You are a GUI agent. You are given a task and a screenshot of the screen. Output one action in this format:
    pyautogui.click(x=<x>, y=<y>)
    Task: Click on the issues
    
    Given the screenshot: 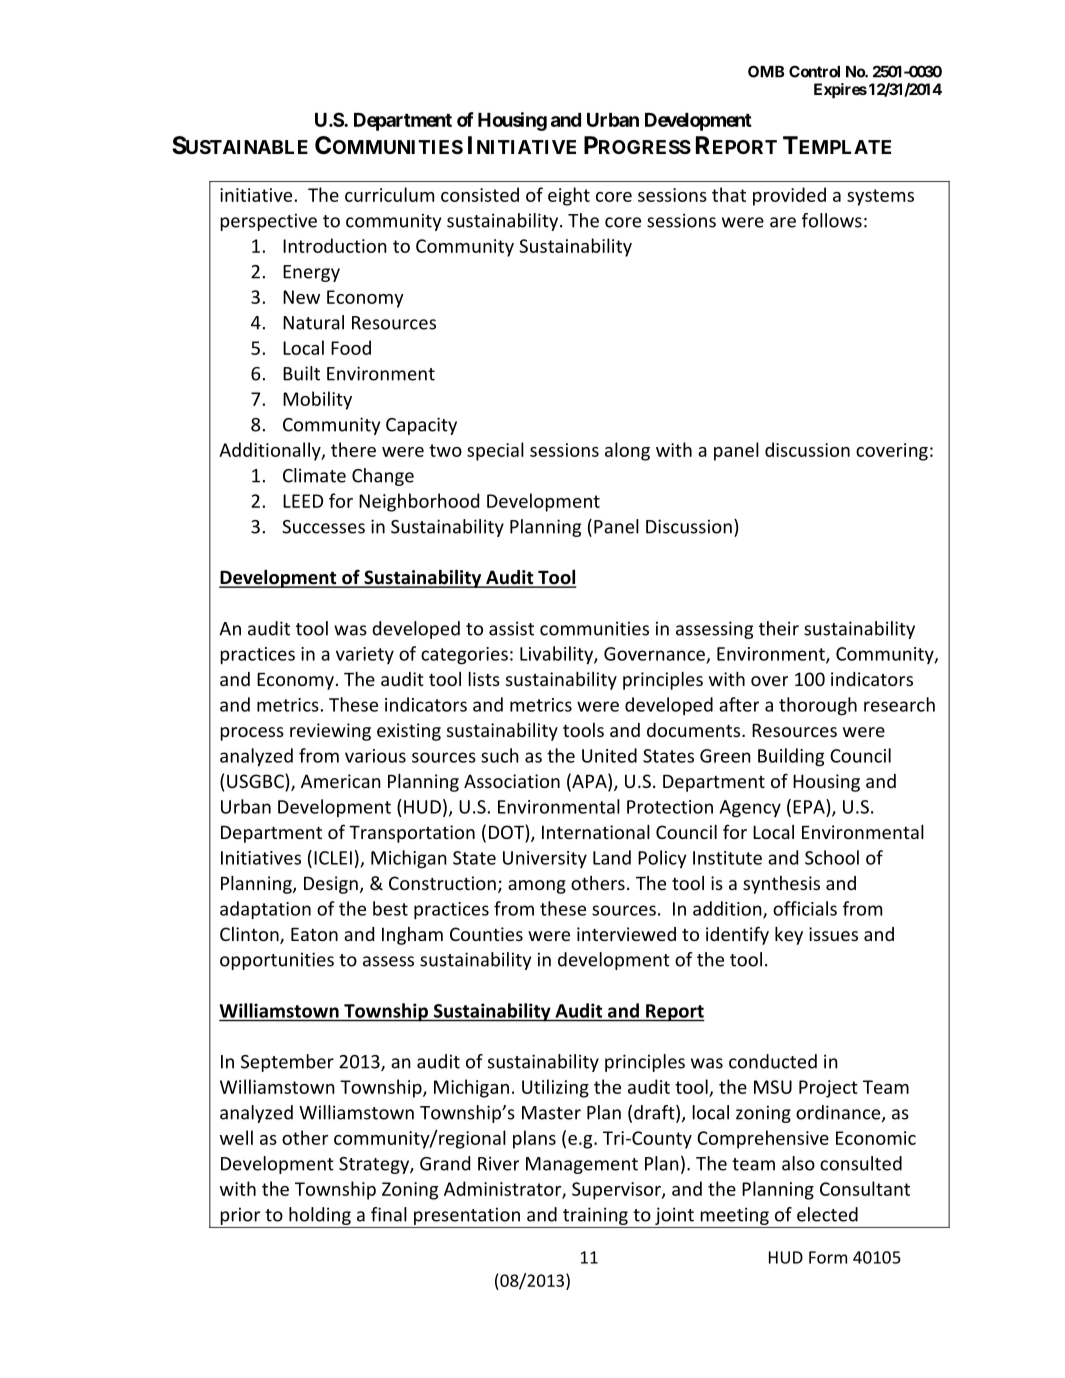 What is the action you would take?
    pyautogui.click(x=833, y=934)
